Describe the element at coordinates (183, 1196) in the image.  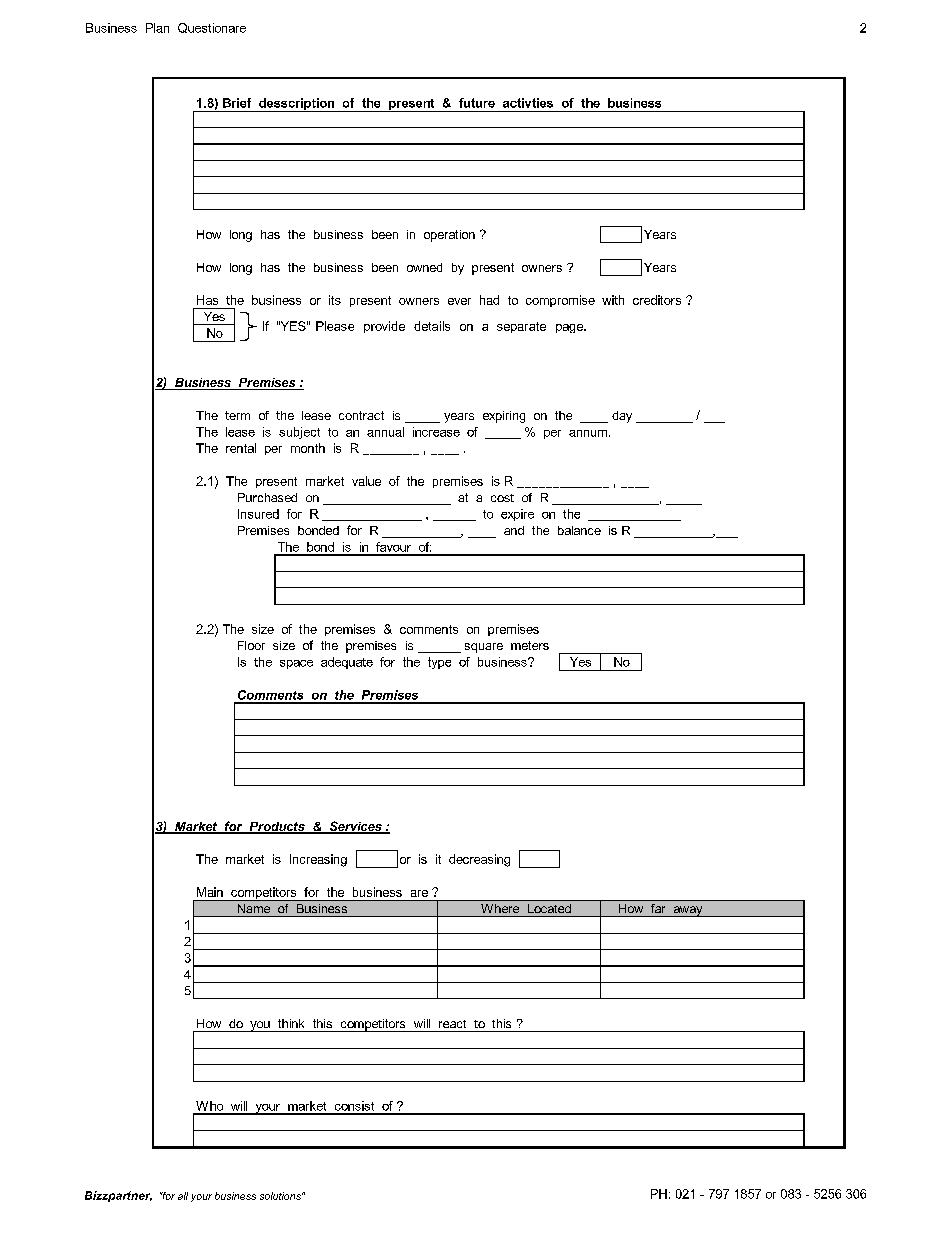
I see `all` at that location.
